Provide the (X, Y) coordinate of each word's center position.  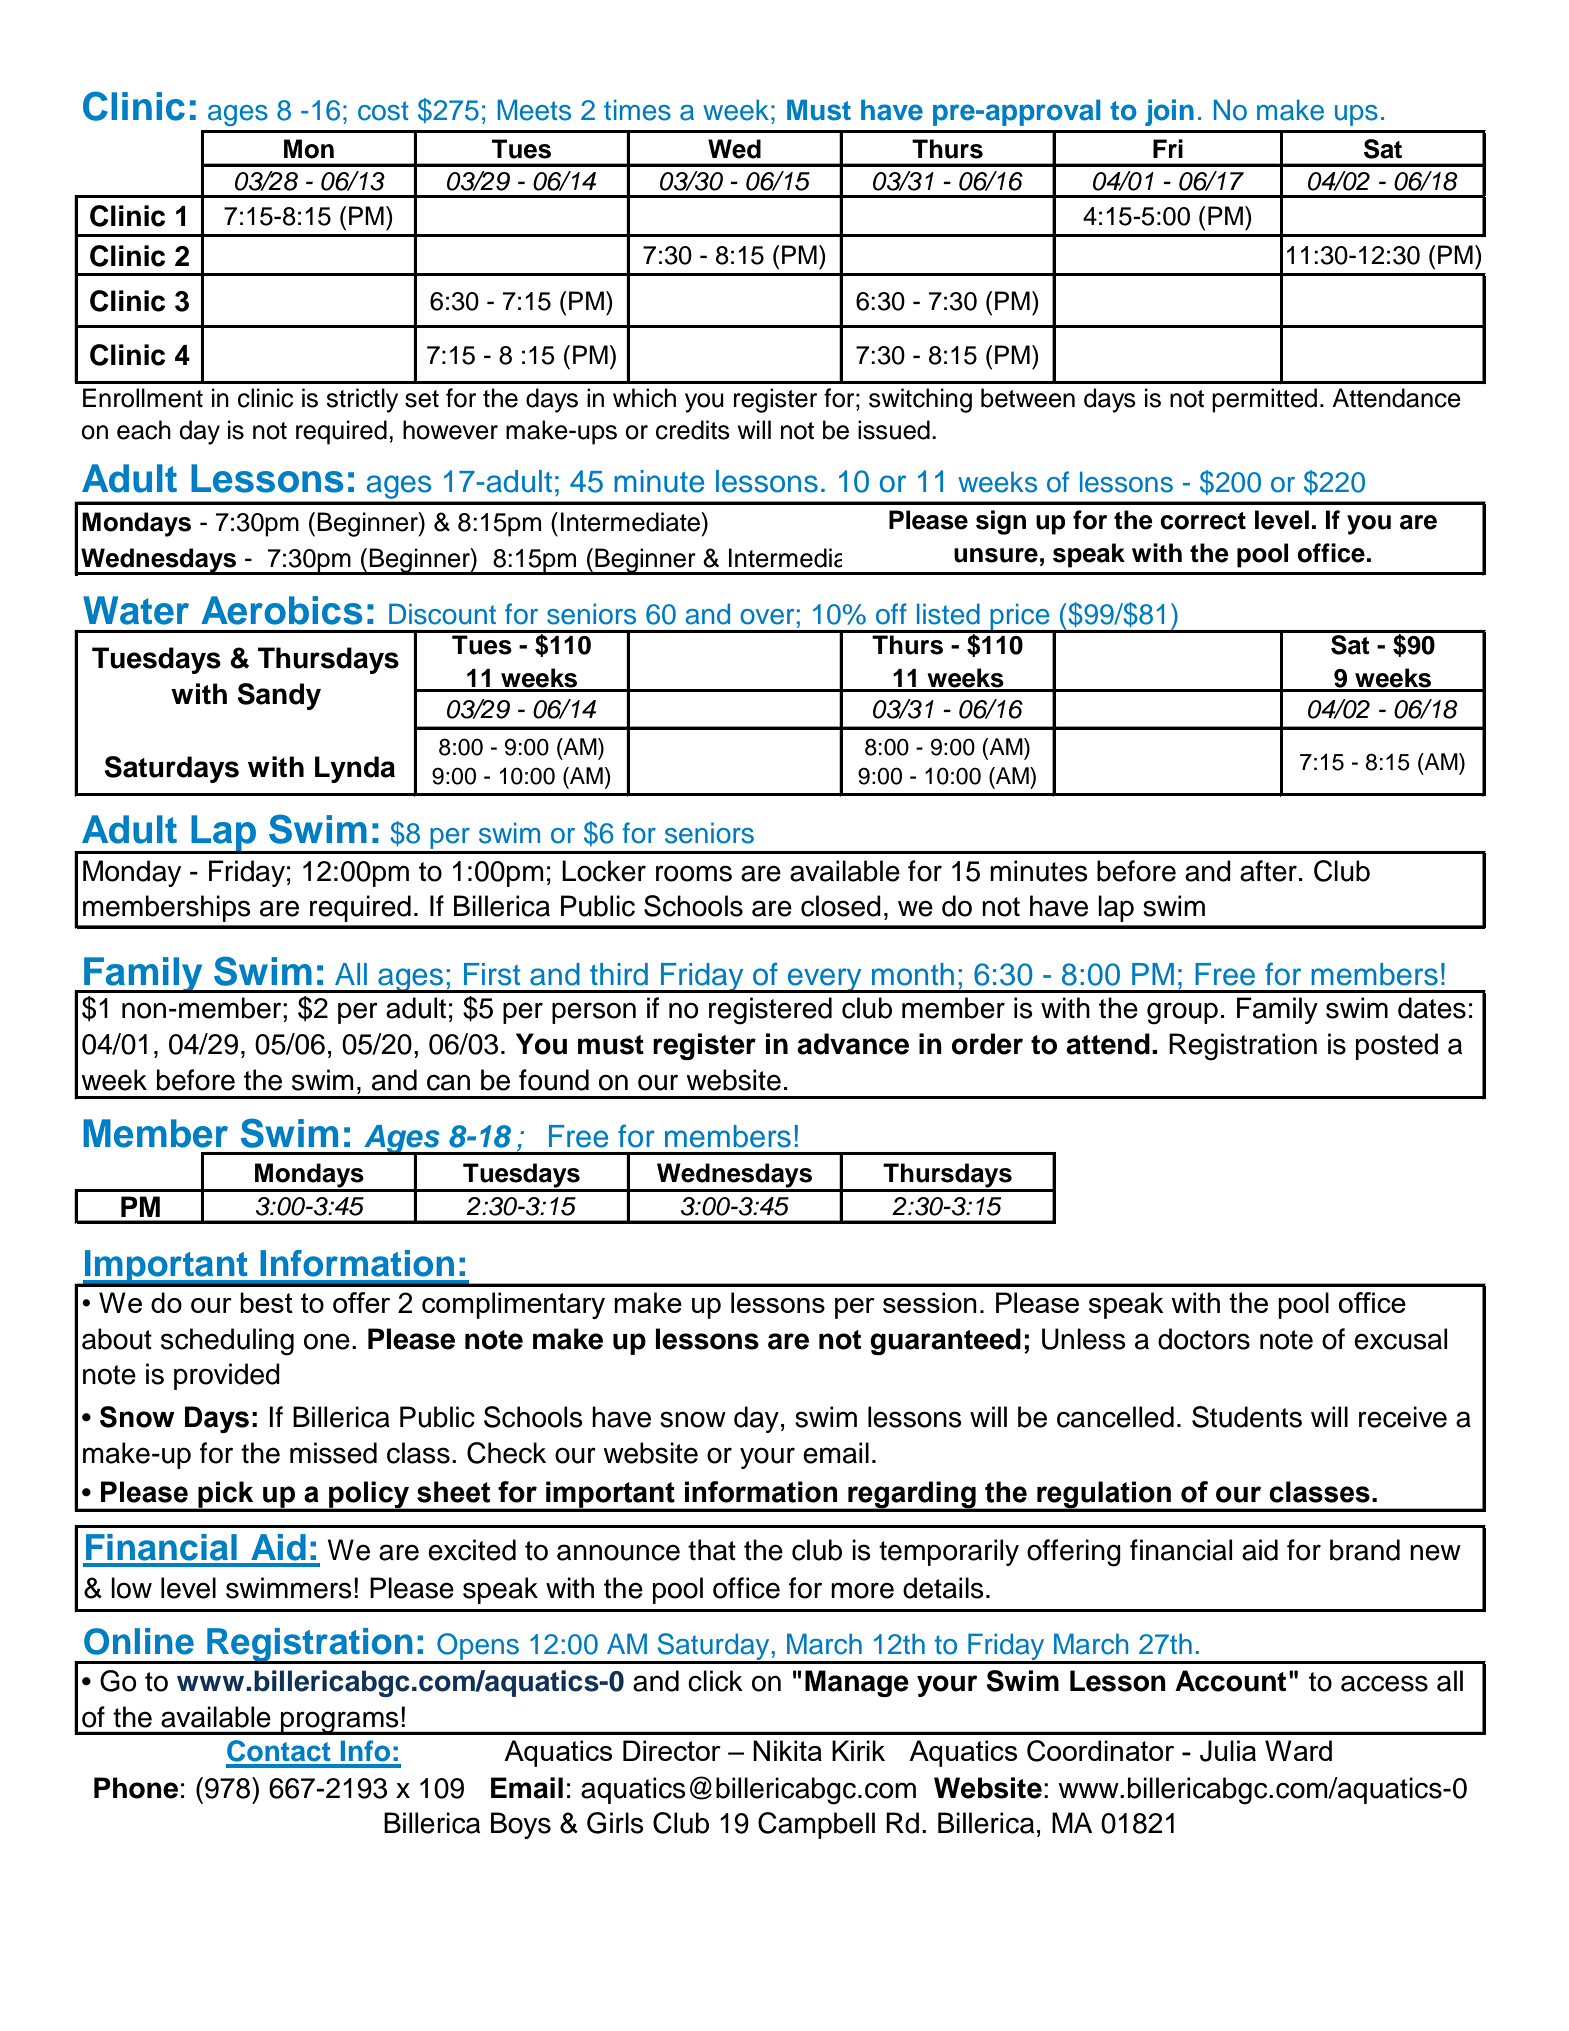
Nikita (787, 1750)
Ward (1298, 1750)
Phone (136, 1788)
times (637, 110)
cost (383, 111)
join (1169, 112)
